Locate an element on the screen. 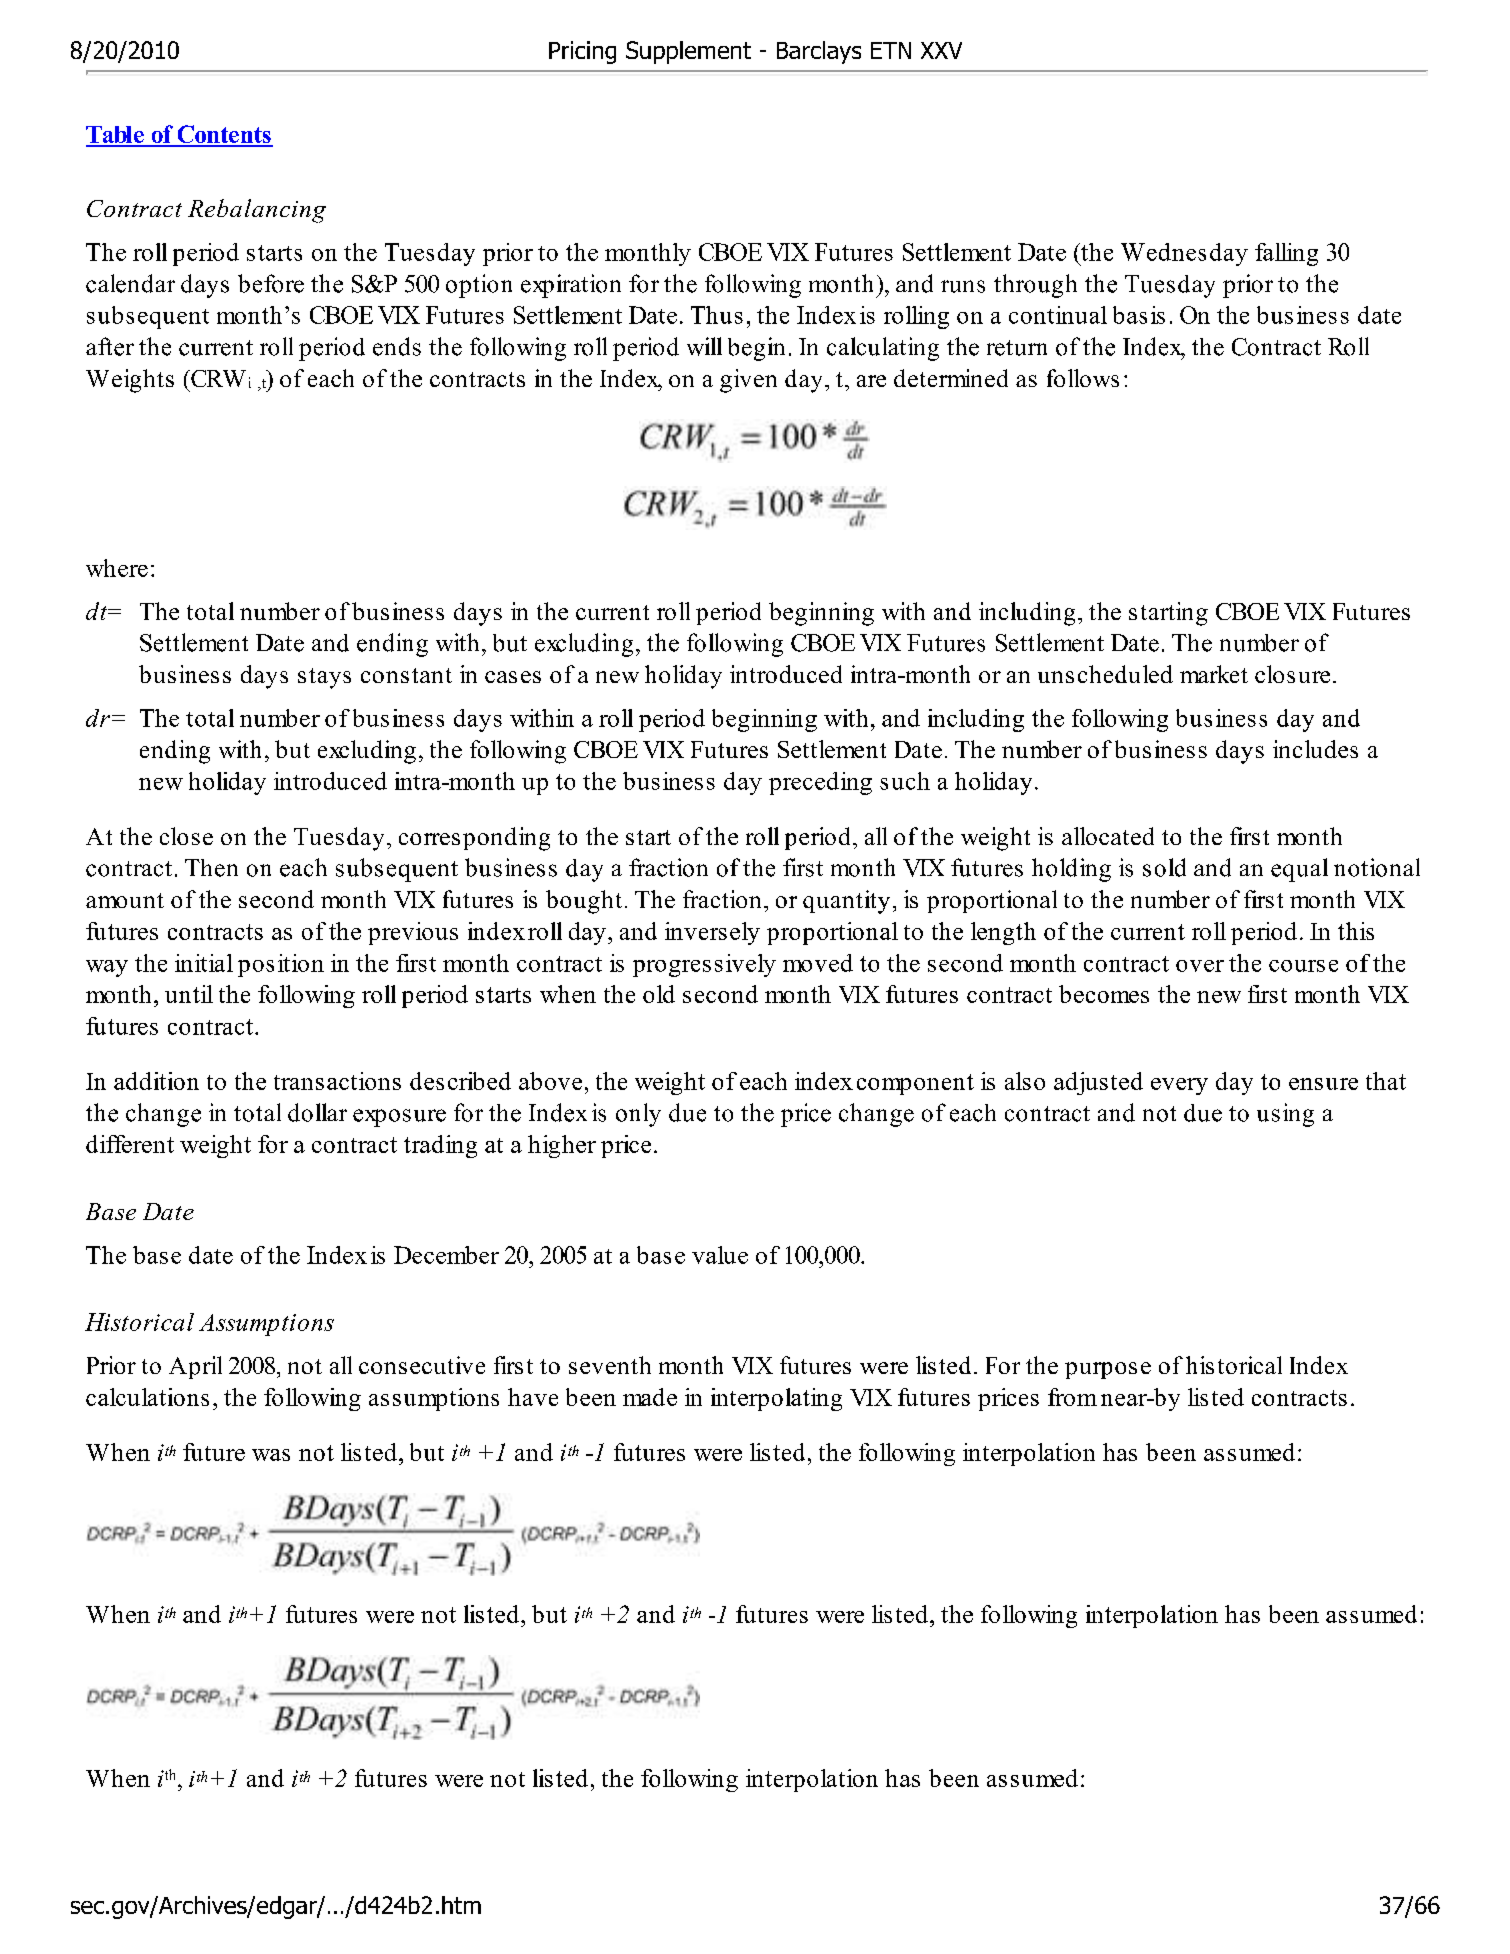 This screenshot has width=1510, height=1954. stays is located at coordinates (324, 678).
